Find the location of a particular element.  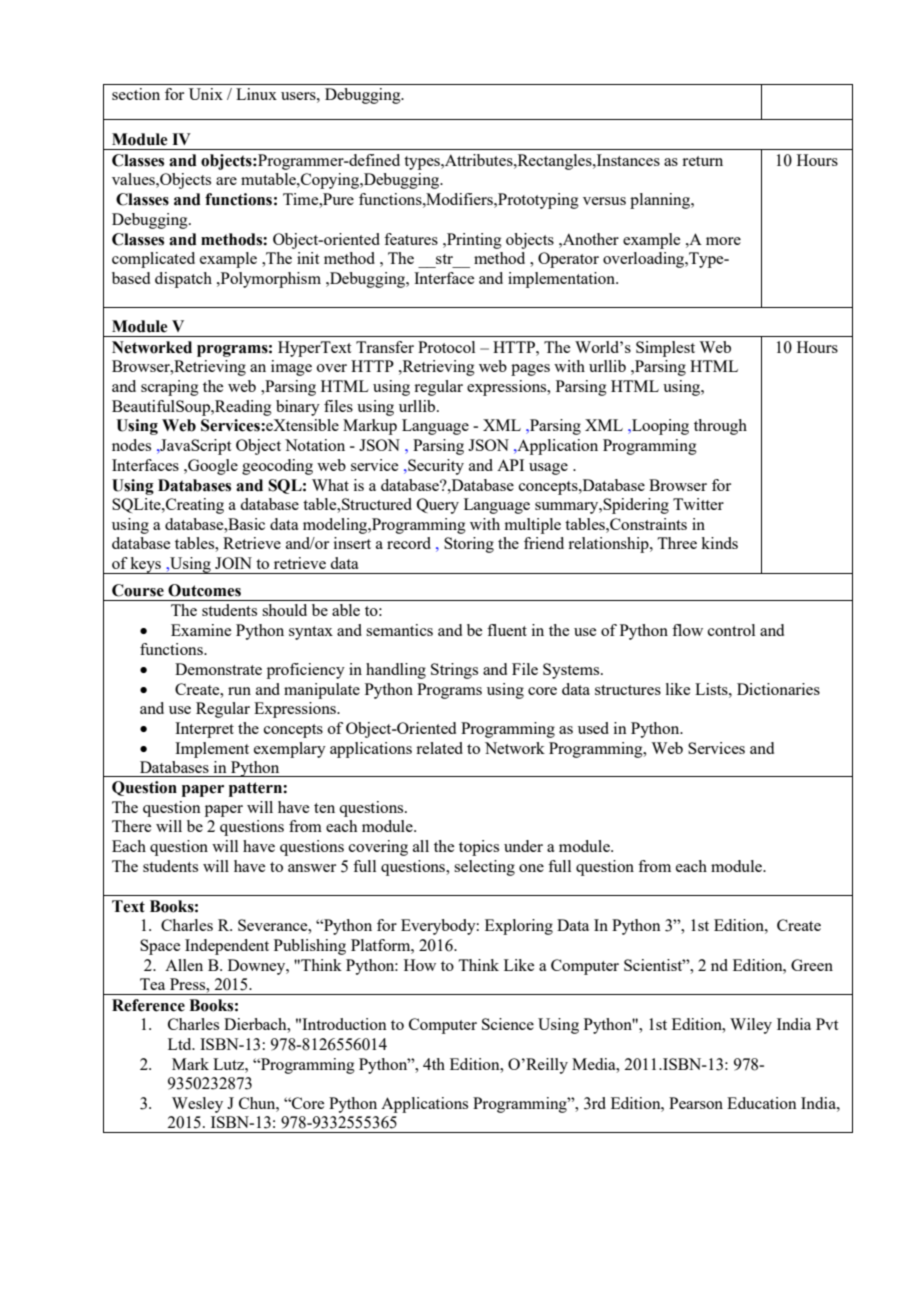

topics is located at coordinates (479, 848).
